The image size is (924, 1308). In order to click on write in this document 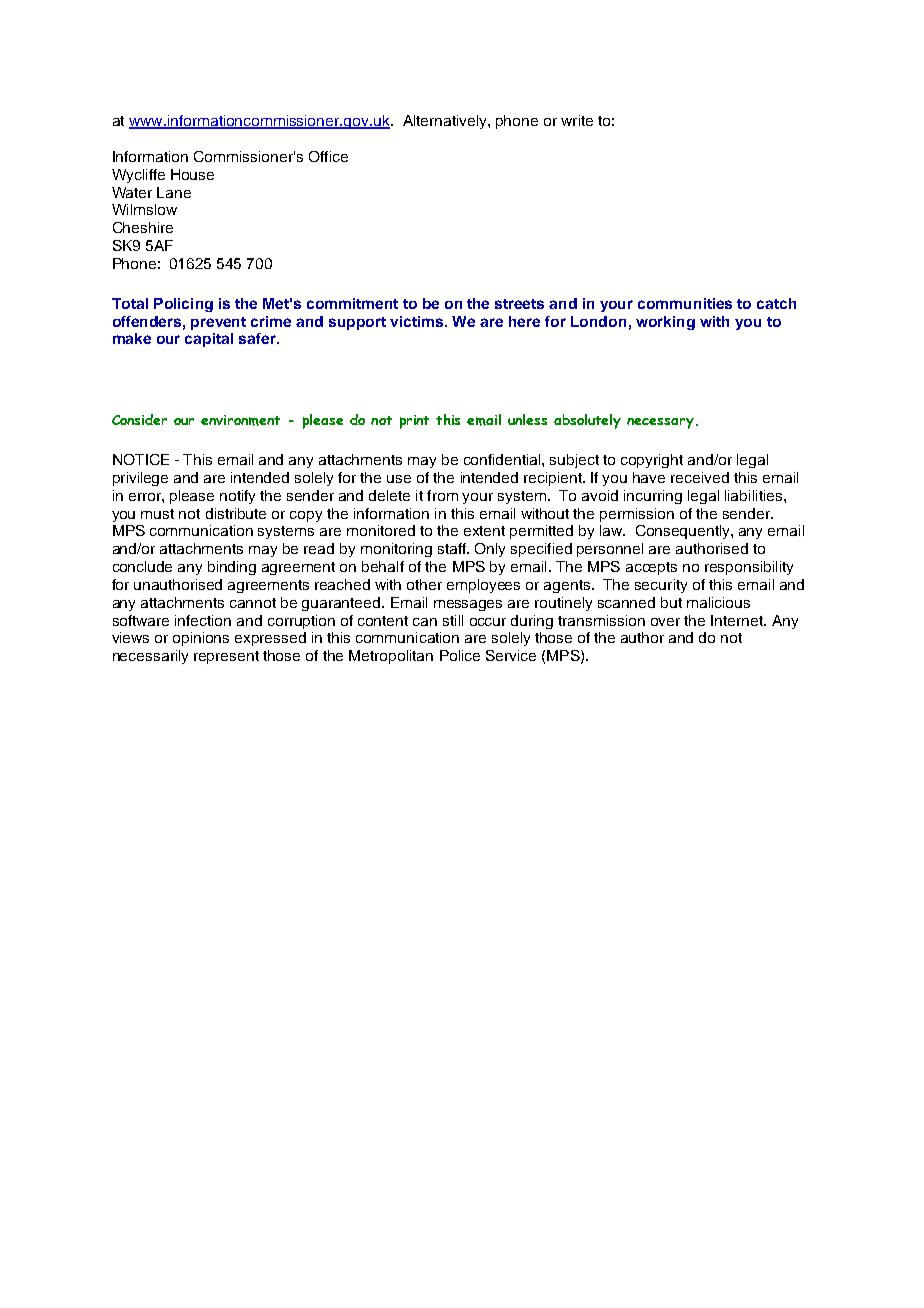, I will do `click(577, 120)`.
